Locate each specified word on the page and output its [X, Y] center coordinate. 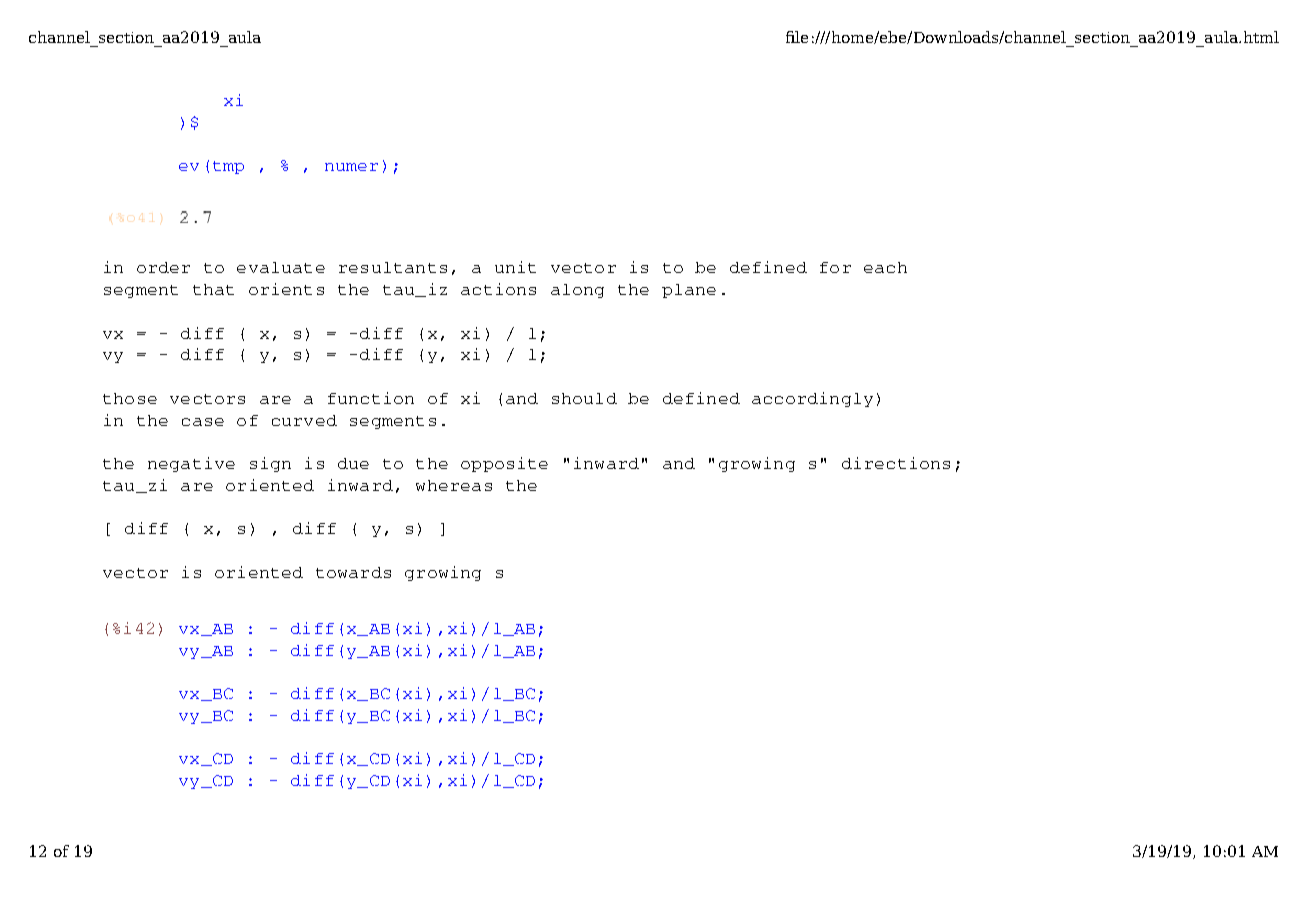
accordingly [812, 399]
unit [515, 267]
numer [351, 167]
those [130, 398]
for [835, 267]
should [584, 398]
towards [353, 572]
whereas [454, 485]
